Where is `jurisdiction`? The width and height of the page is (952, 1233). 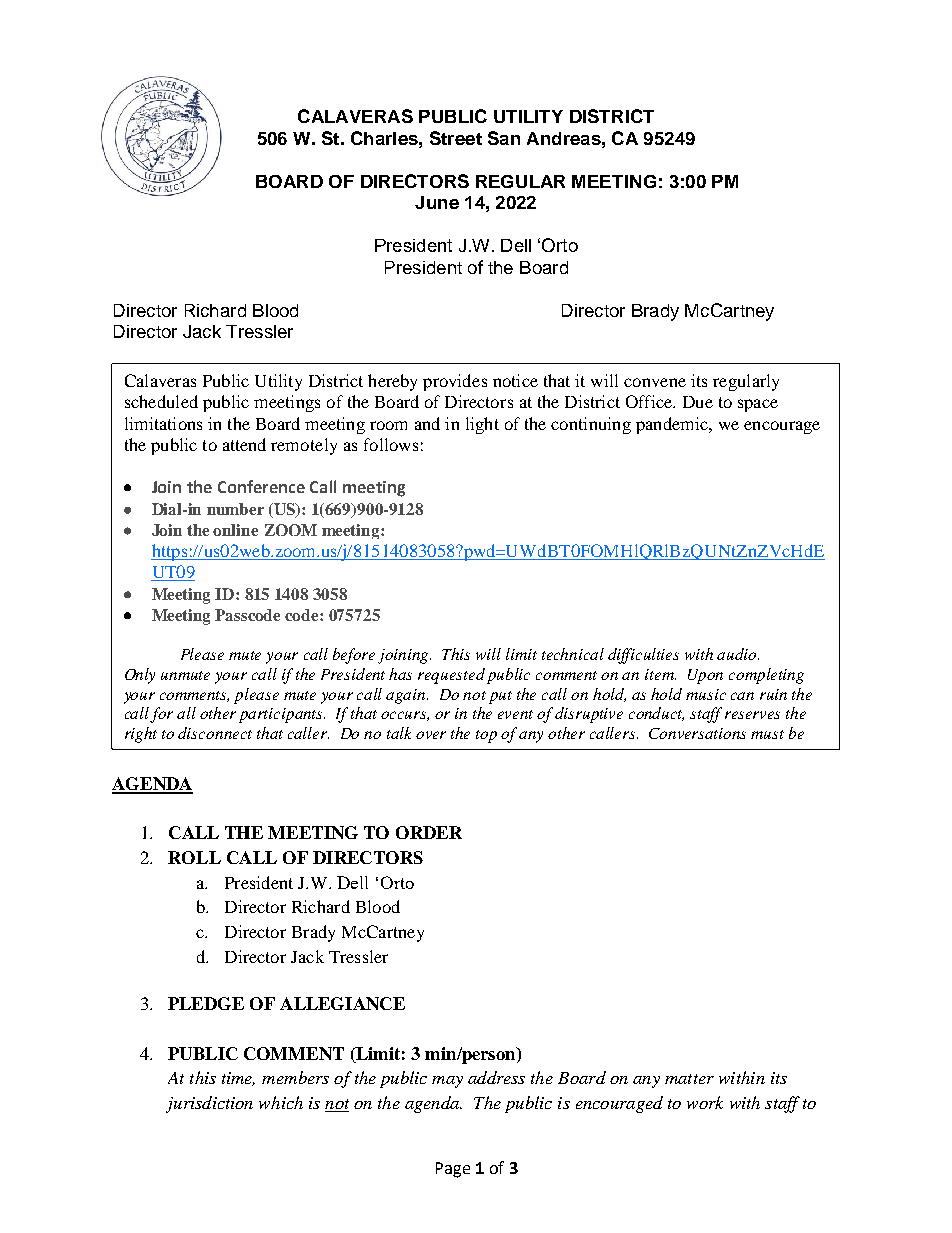 jurisdiction is located at coordinates (209, 1104).
